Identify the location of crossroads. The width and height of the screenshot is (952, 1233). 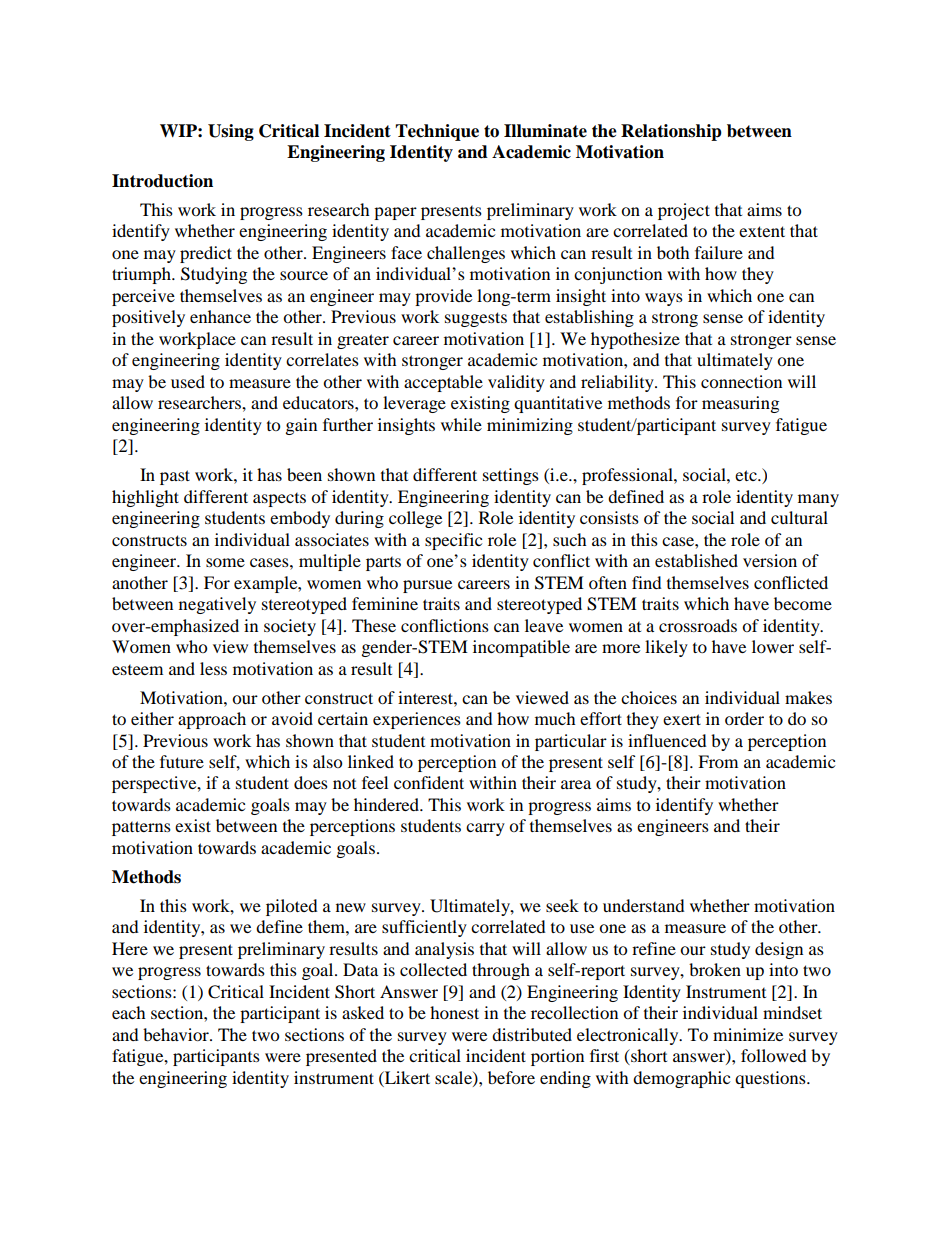
(698, 625).
